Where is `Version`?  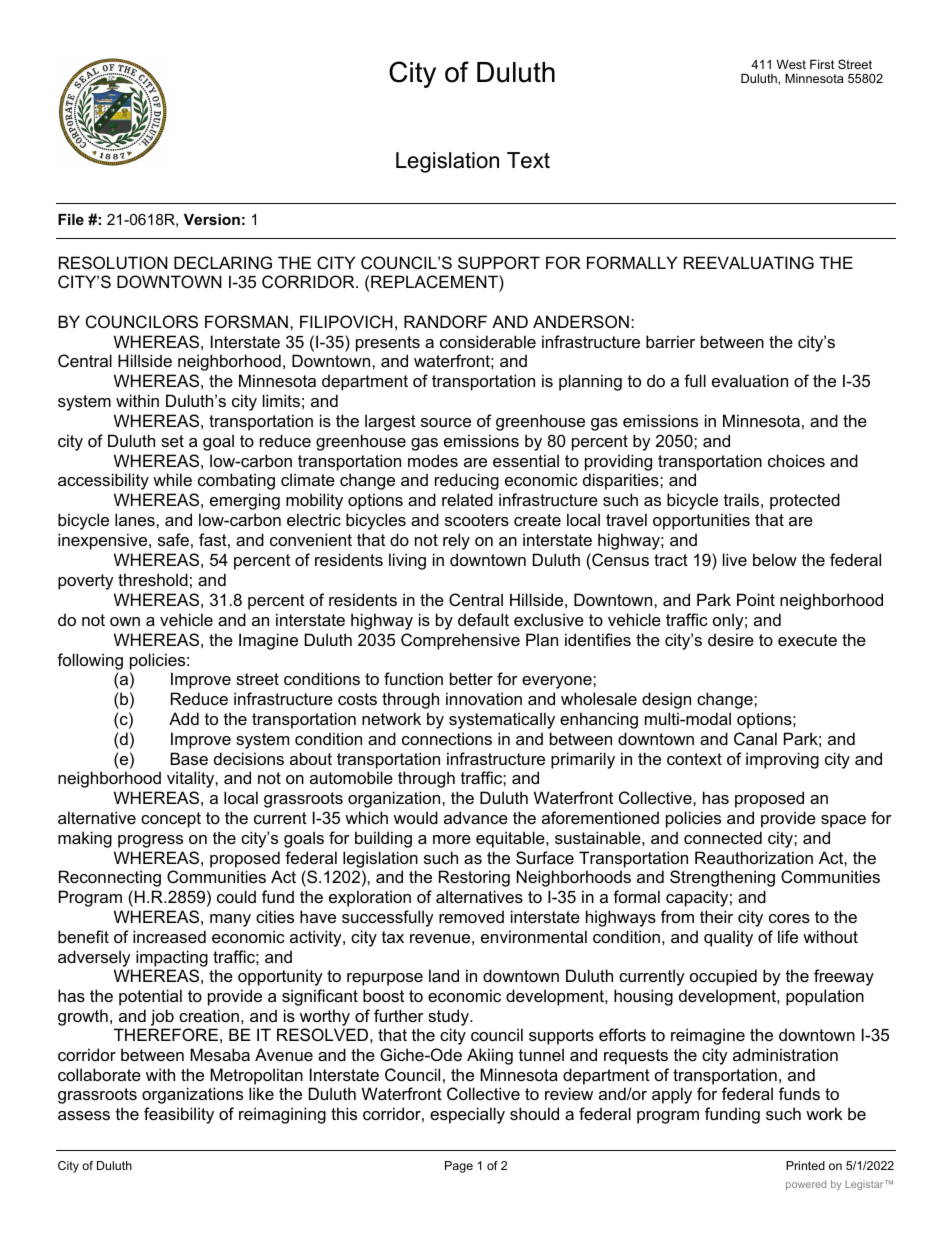
Version is located at coordinates (212, 219).
